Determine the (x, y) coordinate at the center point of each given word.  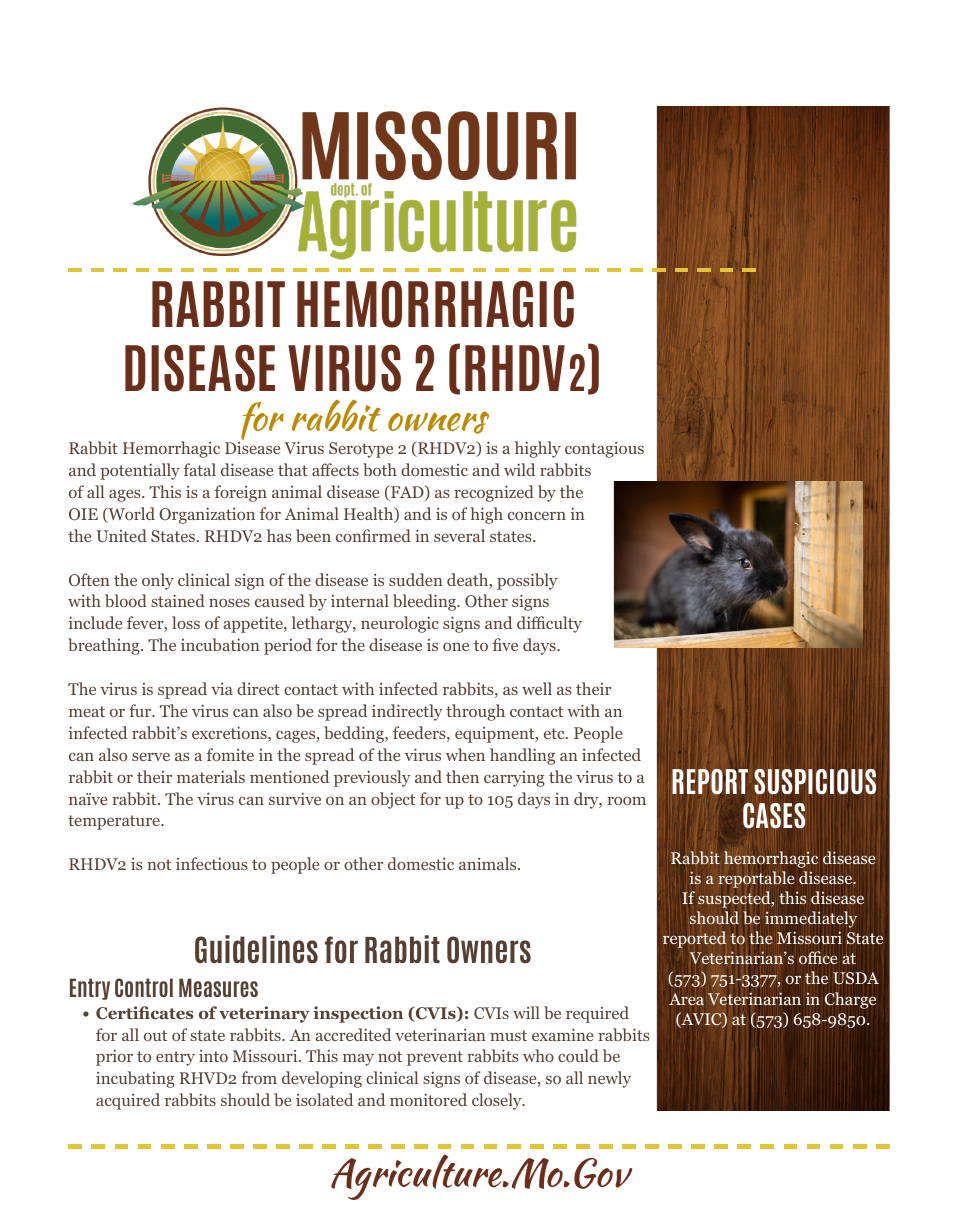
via (222, 688)
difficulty (549, 624)
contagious (604, 449)
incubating (135, 1079)
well (537, 688)
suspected (735, 899)
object (393, 800)
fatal (200, 469)
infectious (212, 863)
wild (519, 469)
